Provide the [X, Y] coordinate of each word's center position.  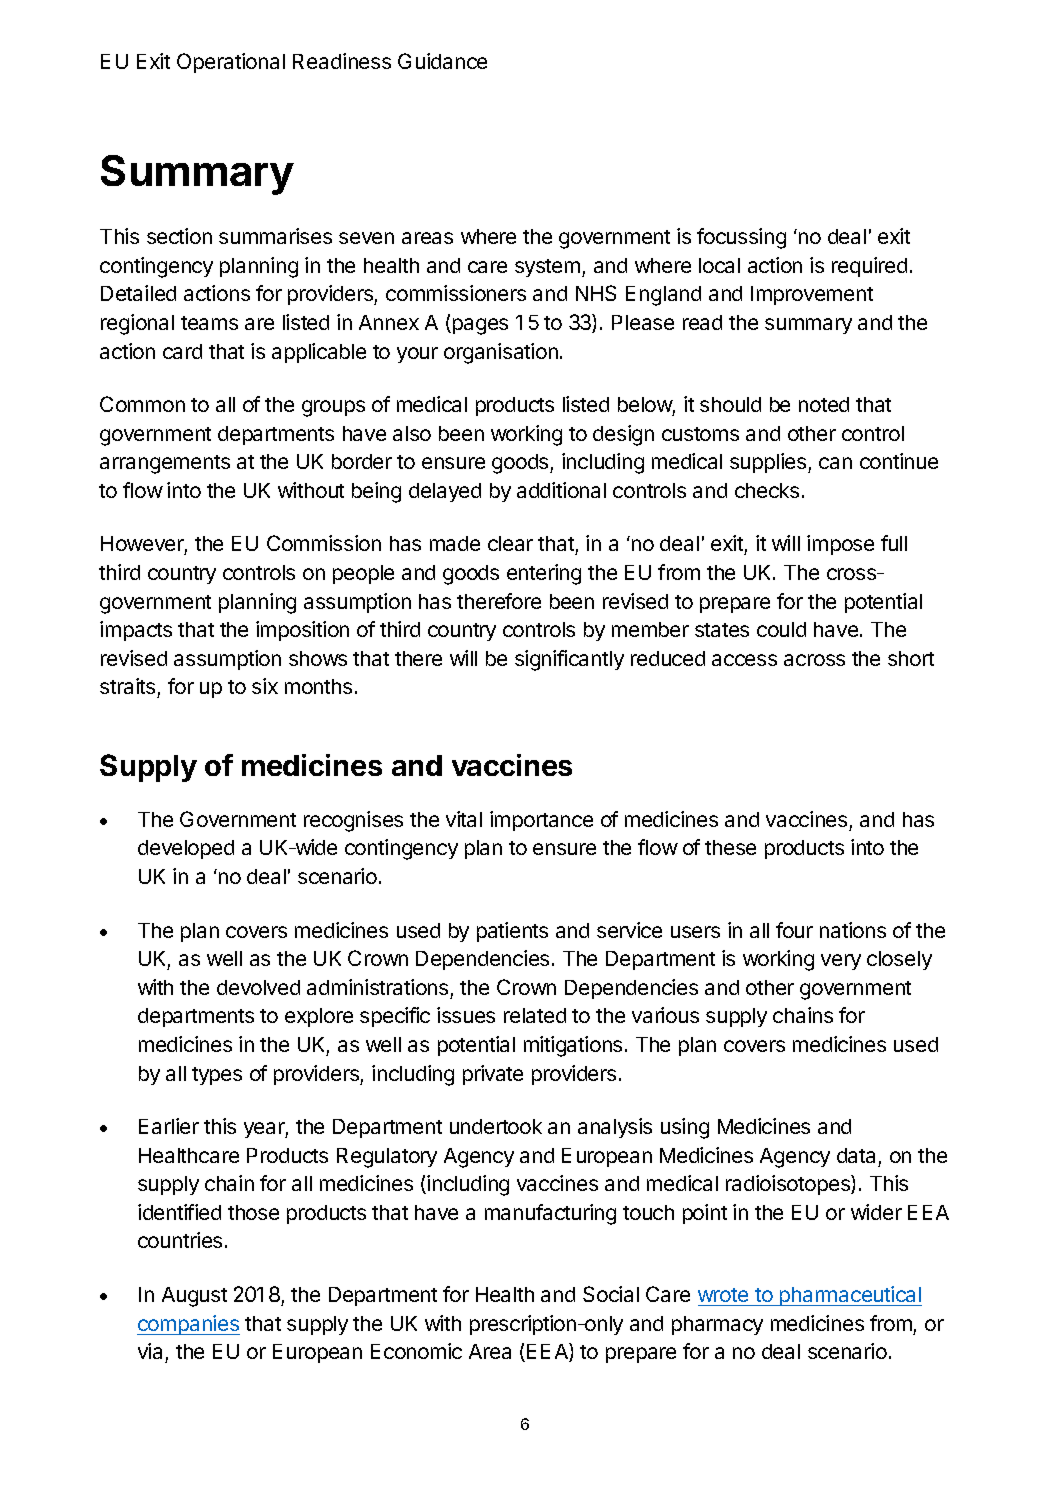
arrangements [165, 464]
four [794, 930]
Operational [231, 63]
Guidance [442, 61]
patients [512, 932]
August [194, 1297]
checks [767, 490]
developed [186, 849]
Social [611, 1294]
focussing [741, 238]
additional [561, 490]
